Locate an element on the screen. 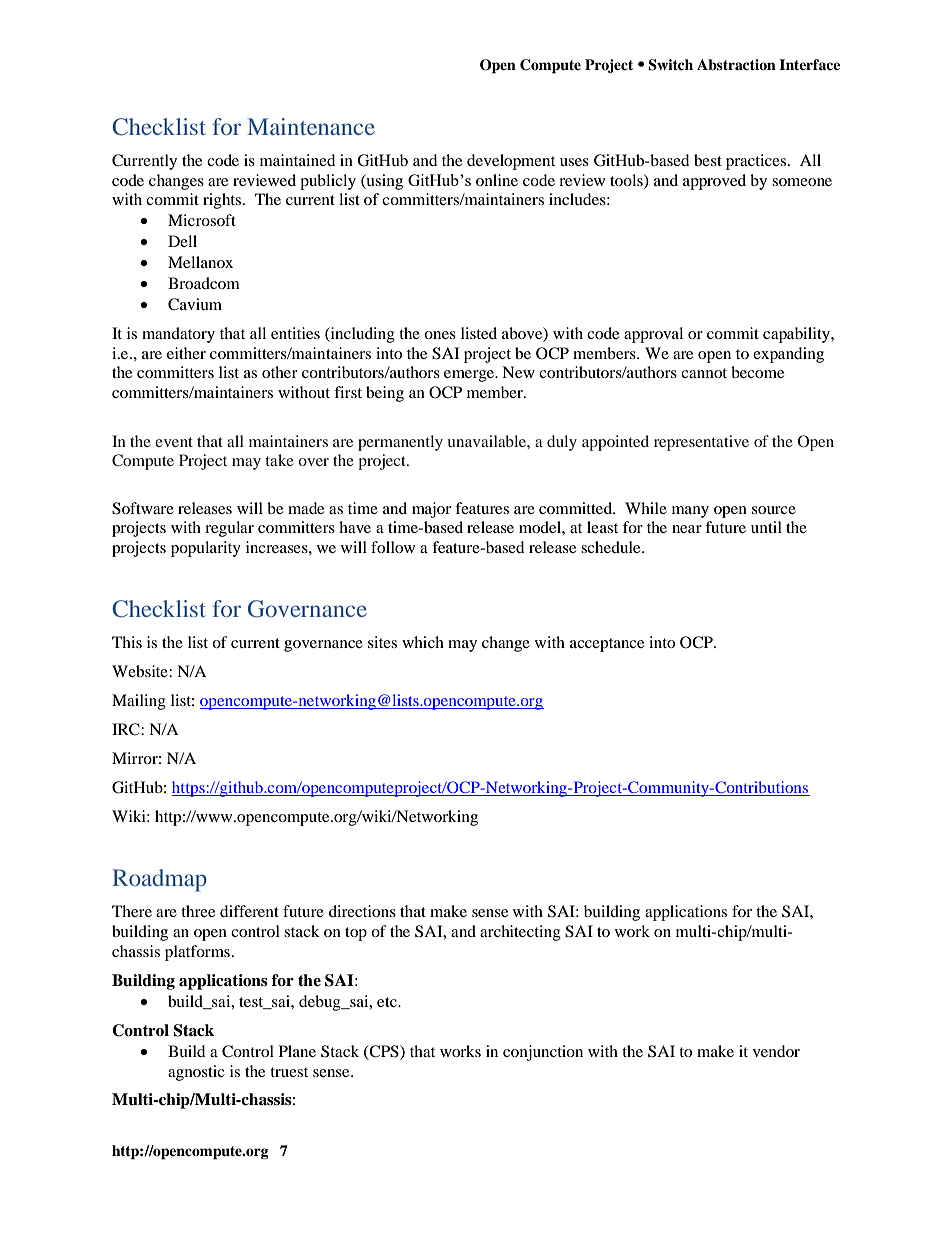 This screenshot has width=952, height=1233. Maintenance is located at coordinates (311, 126).
